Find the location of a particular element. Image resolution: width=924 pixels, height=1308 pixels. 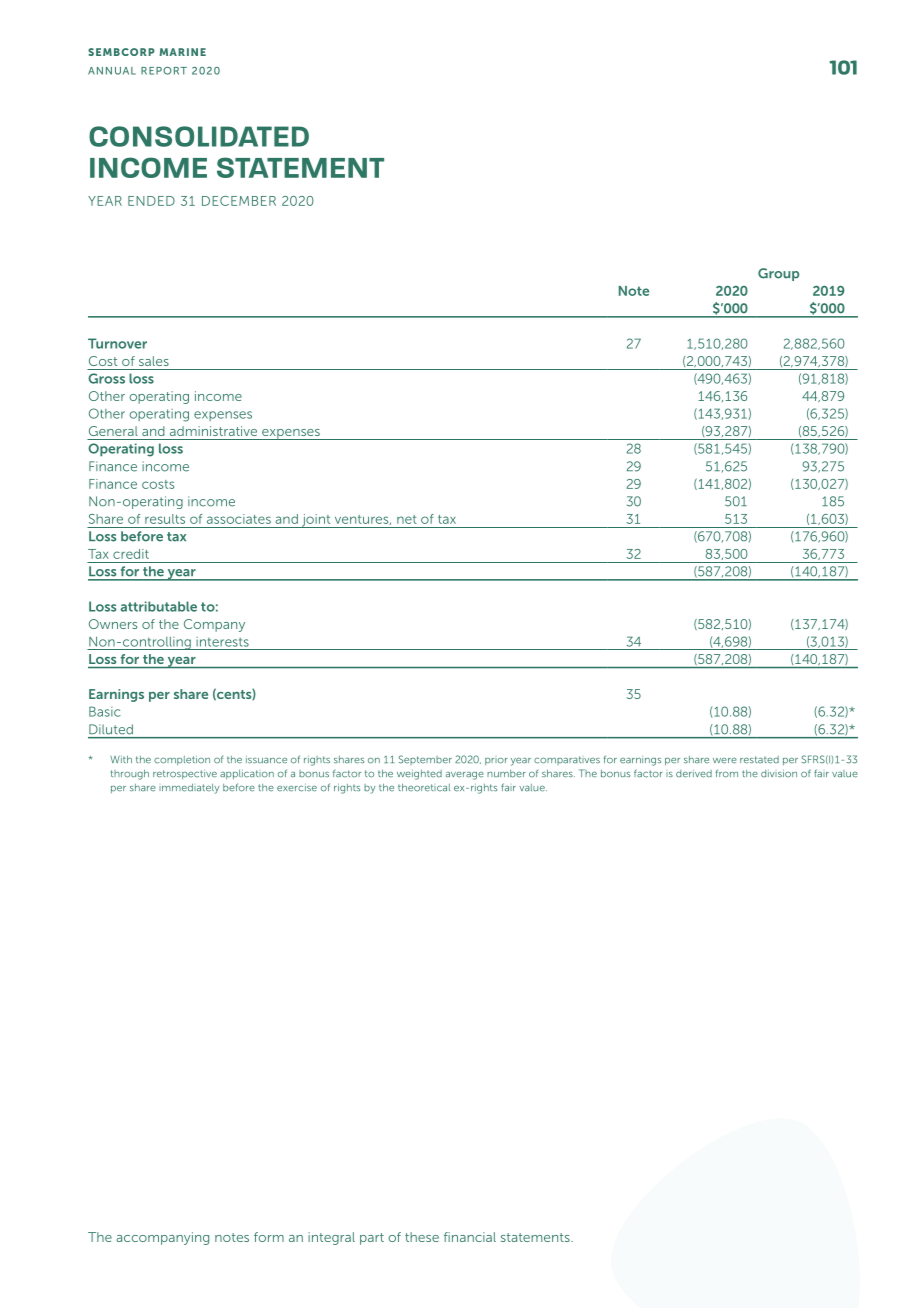

Group is located at coordinates (778, 274).
